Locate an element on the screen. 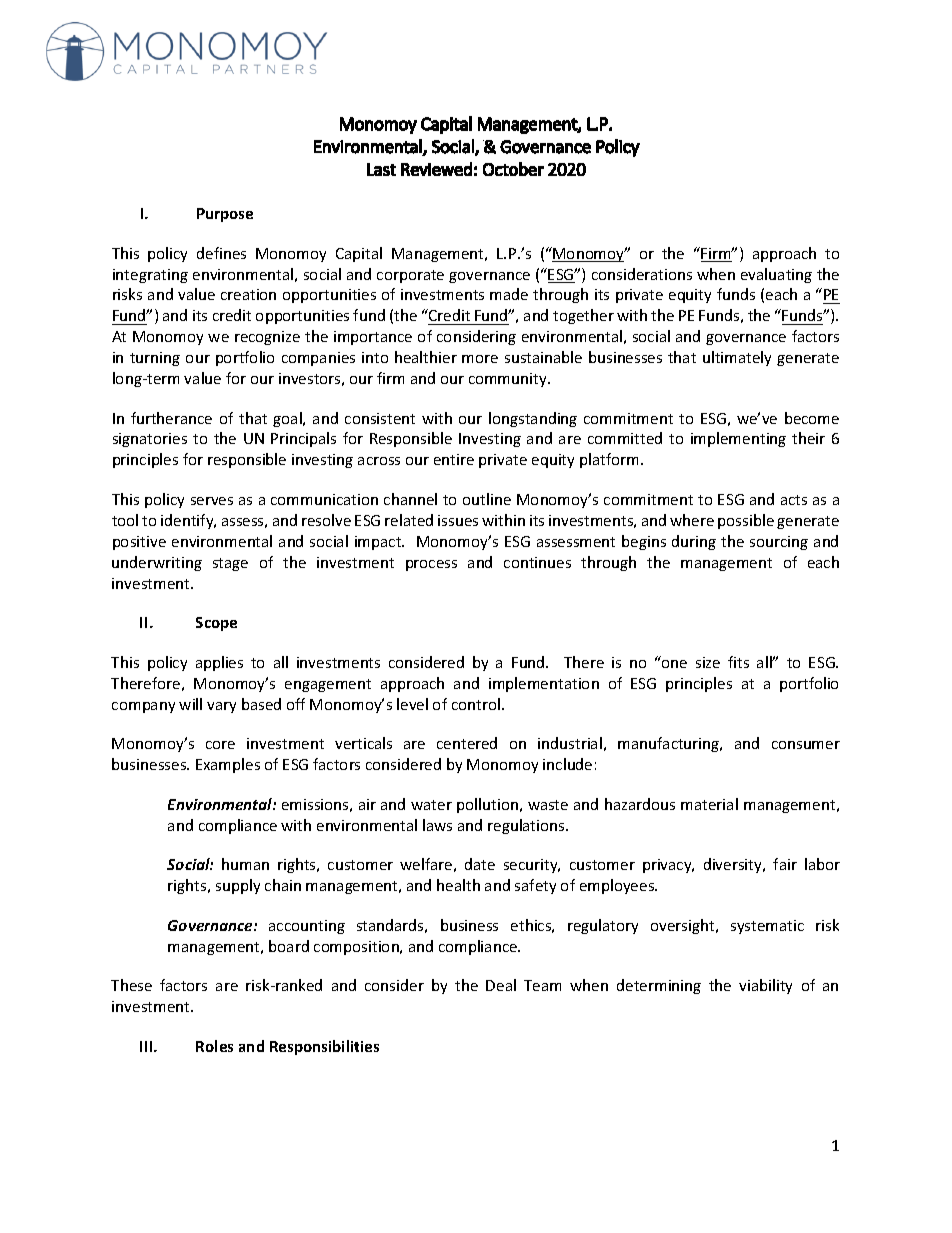 Image resolution: width=952 pixels, height=1233 pixels. fits is located at coordinates (738, 662).
